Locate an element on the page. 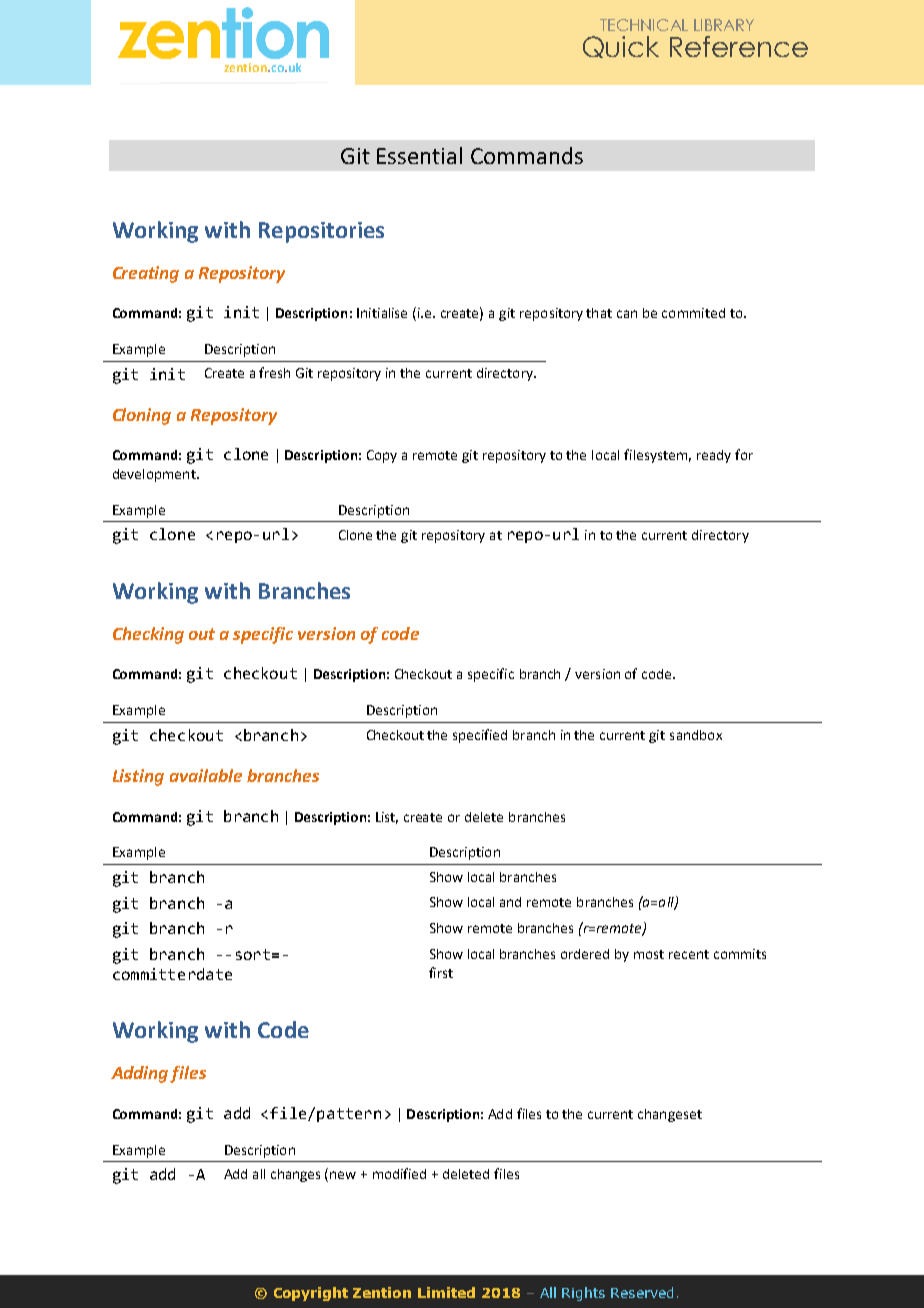 The height and width of the page is (1308, 924). Essential is located at coordinates (419, 155).
